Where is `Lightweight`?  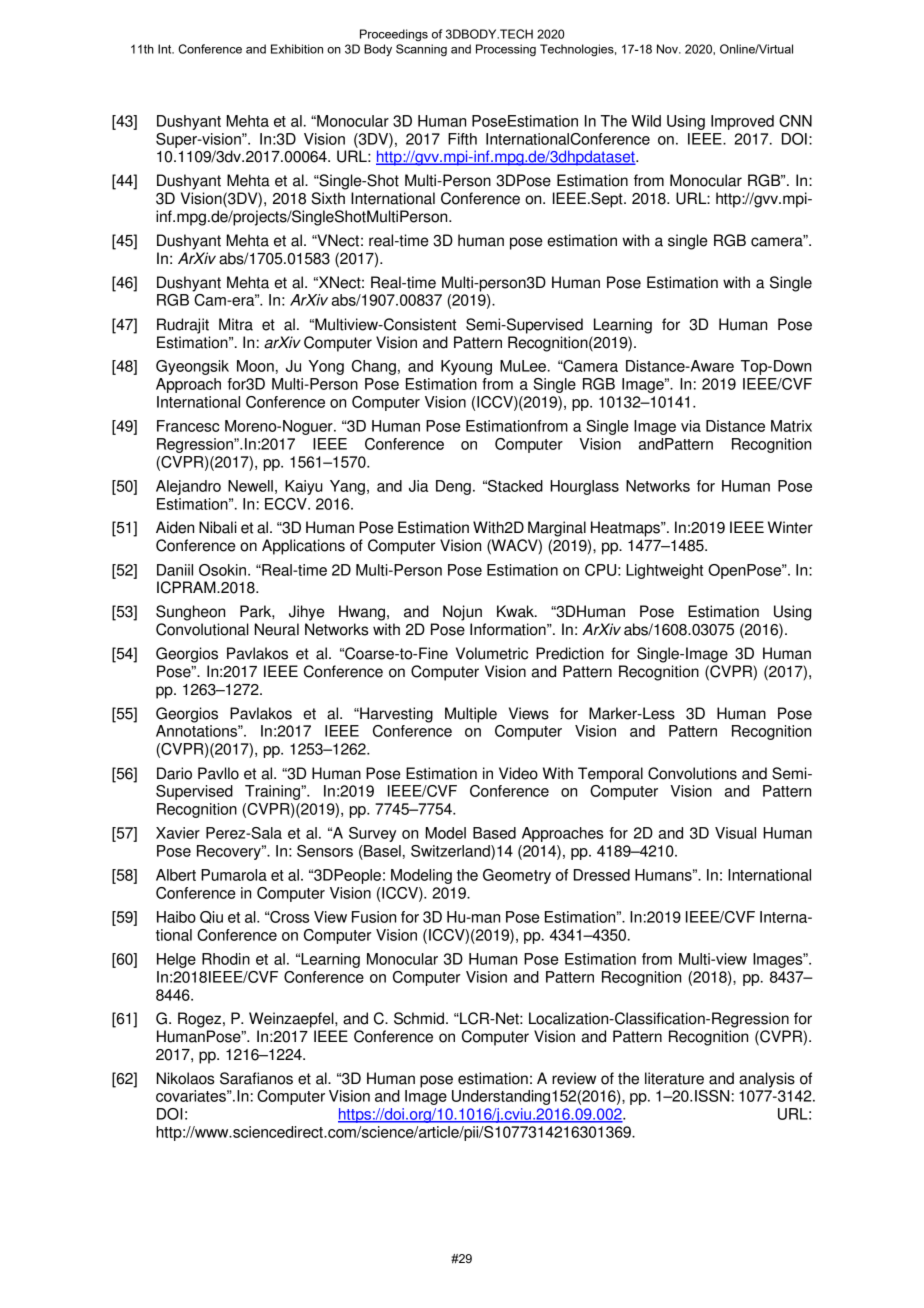
Lightweight is located at coordinates (664, 571).
